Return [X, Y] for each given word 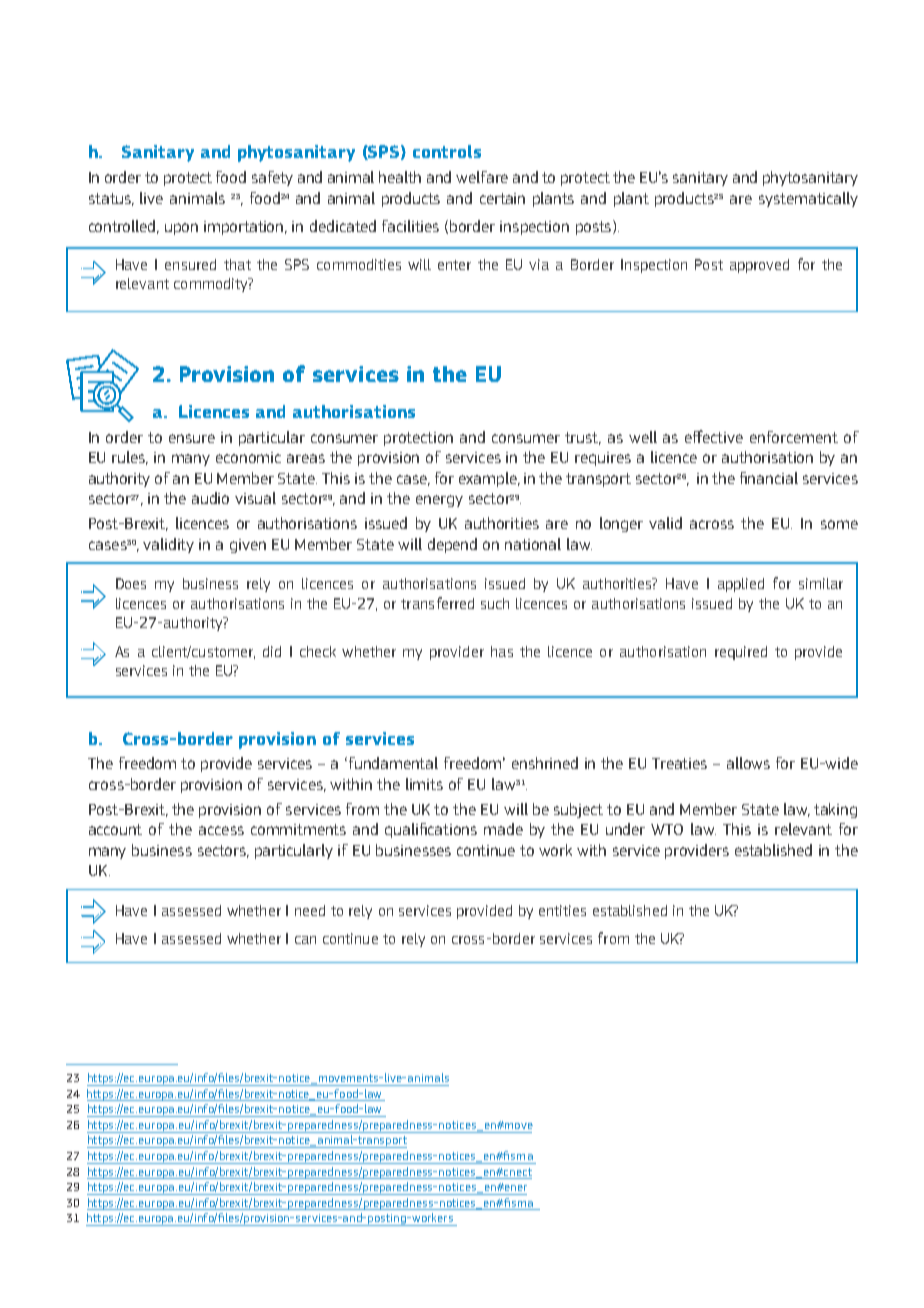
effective [714, 436]
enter [454, 265]
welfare [482, 177]
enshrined [545, 763]
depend [452, 545]
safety [272, 178]
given [248, 546]
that [237, 264]
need [310, 910]
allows [748, 763]
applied [741, 585]
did [272, 651]
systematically [808, 199]
